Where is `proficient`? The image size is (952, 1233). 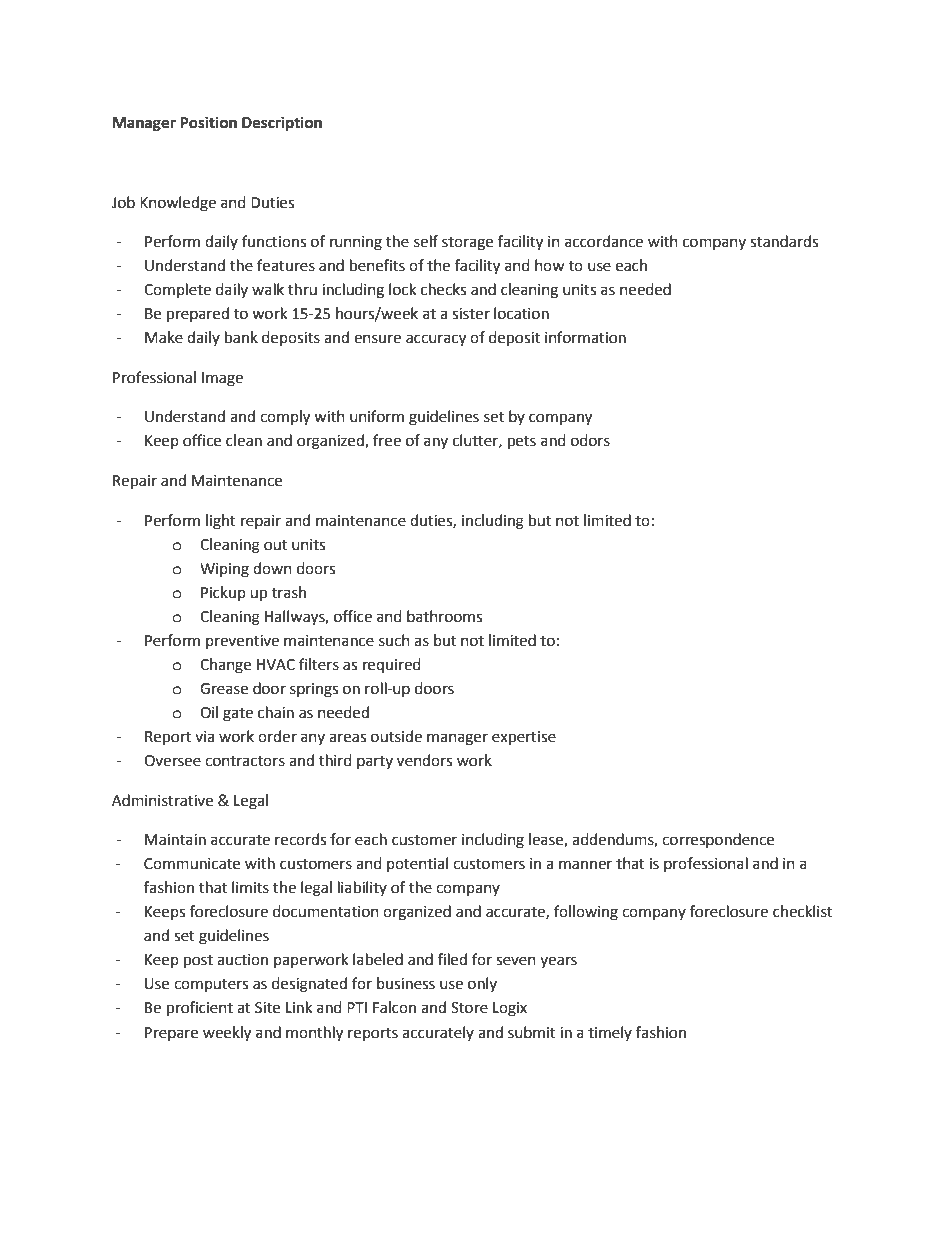 proficient is located at coordinates (200, 1009).
